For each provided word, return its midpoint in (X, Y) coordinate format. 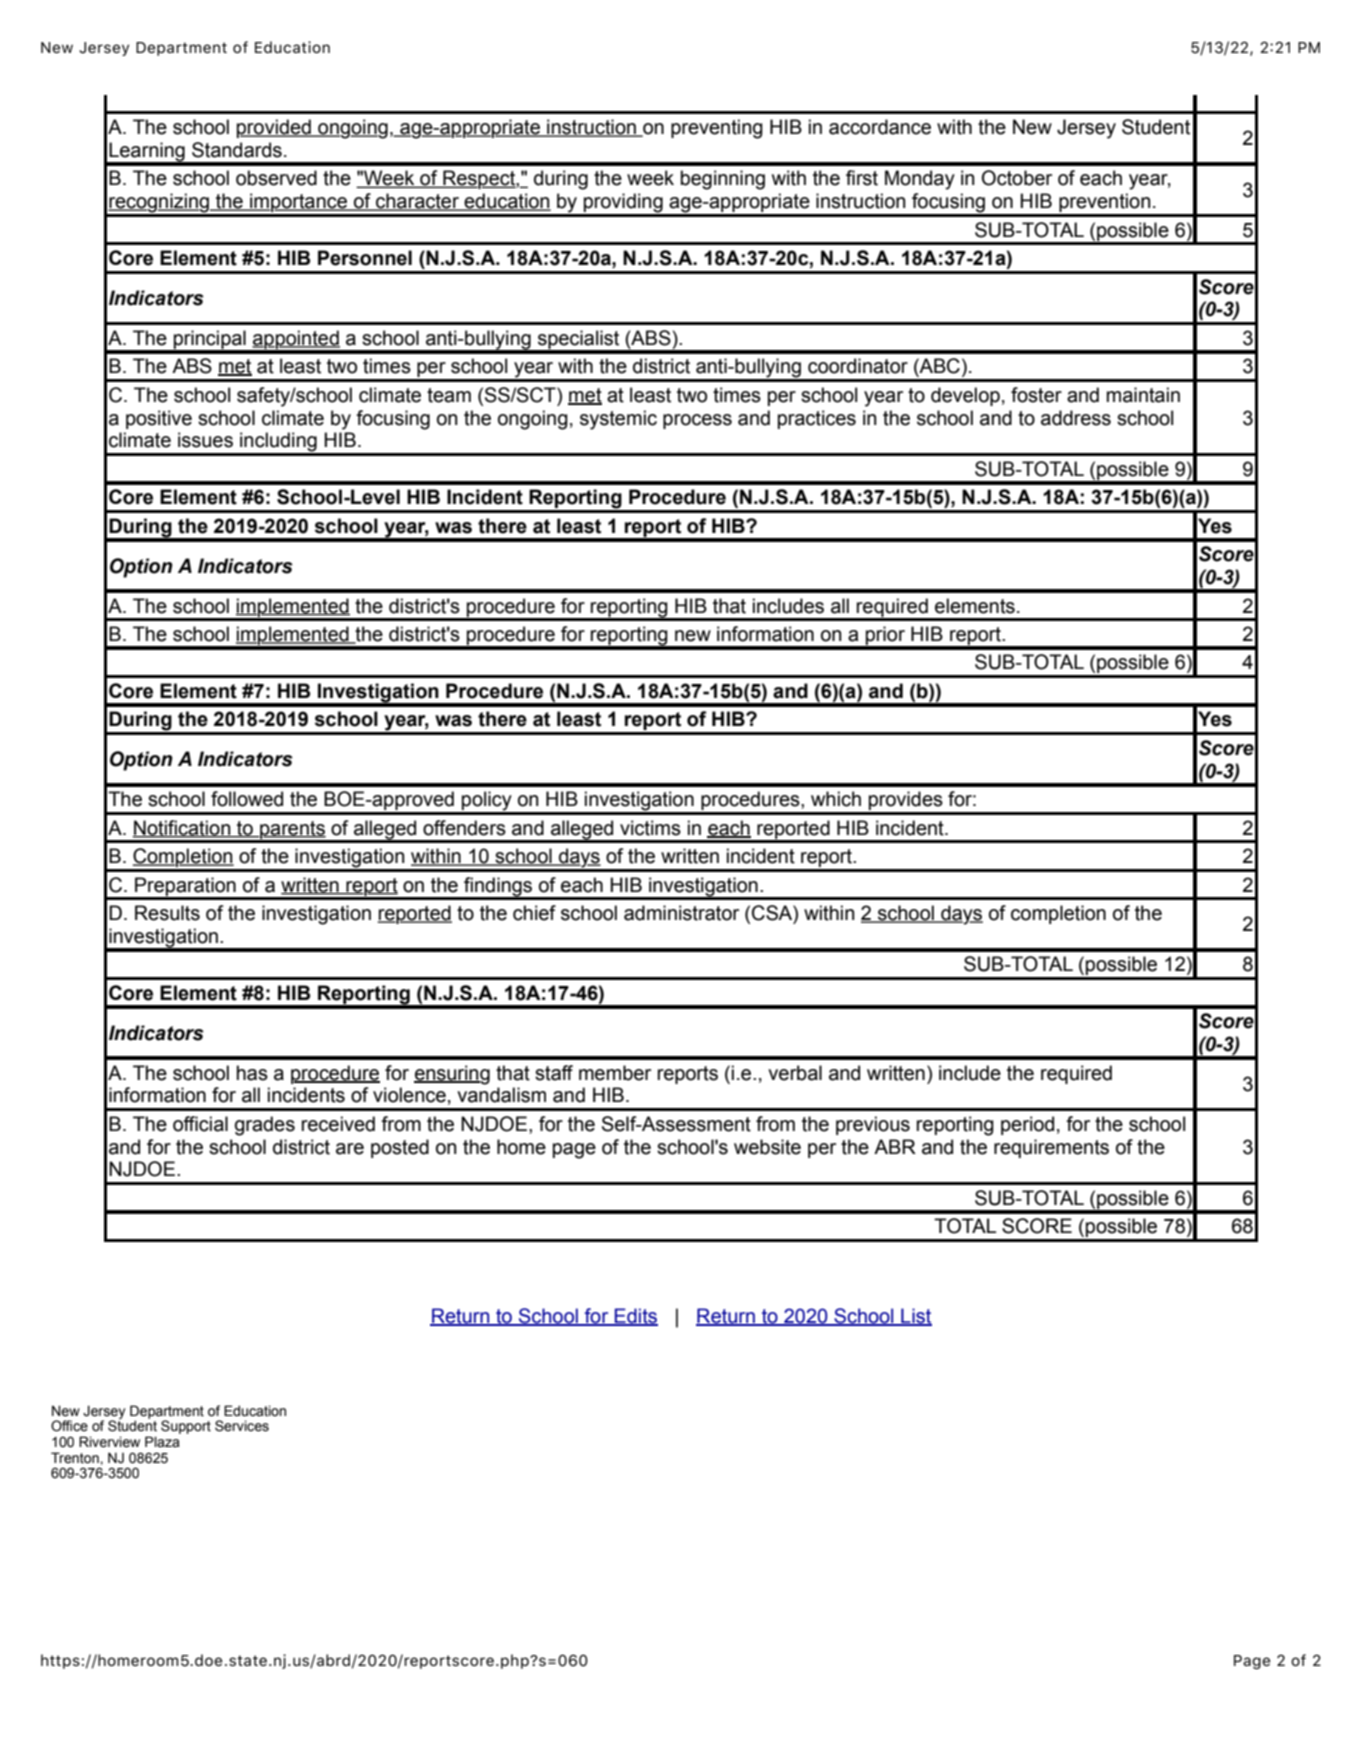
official (200, 1124)
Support (186, 1427)
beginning (723, 180)
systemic (618, 420)
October (1017, 178)
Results (167, 913)
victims (650, 828)
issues (205, 440)
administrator (681, 913)
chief (534, 913)
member (615, 1073)
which (836, 799)
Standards (237, 150)
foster (1036, 395)
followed (247, 799)
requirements (1051, 1148)
